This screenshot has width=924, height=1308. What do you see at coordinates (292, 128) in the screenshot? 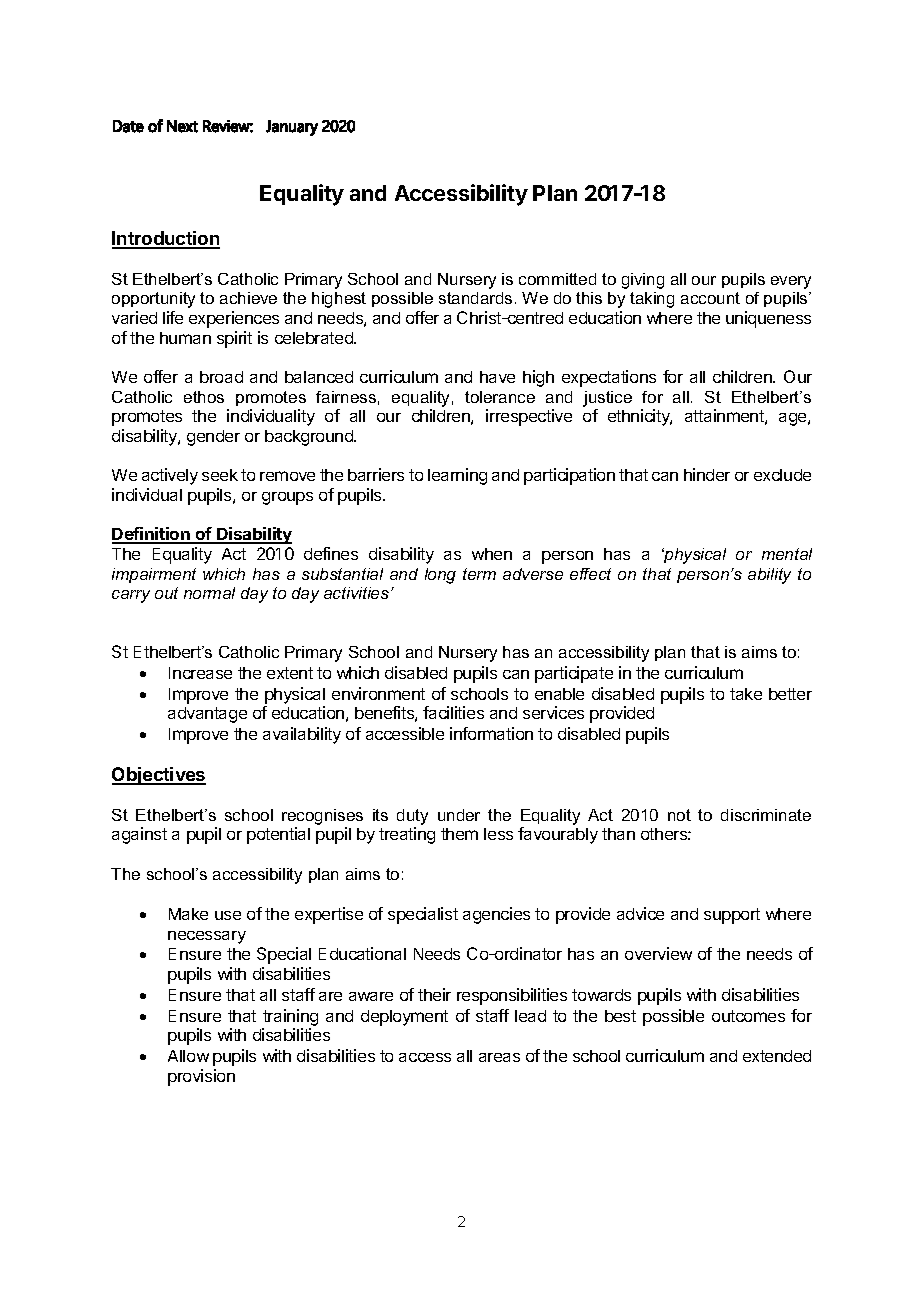
I see `January` at bounding box center [292, 128].
